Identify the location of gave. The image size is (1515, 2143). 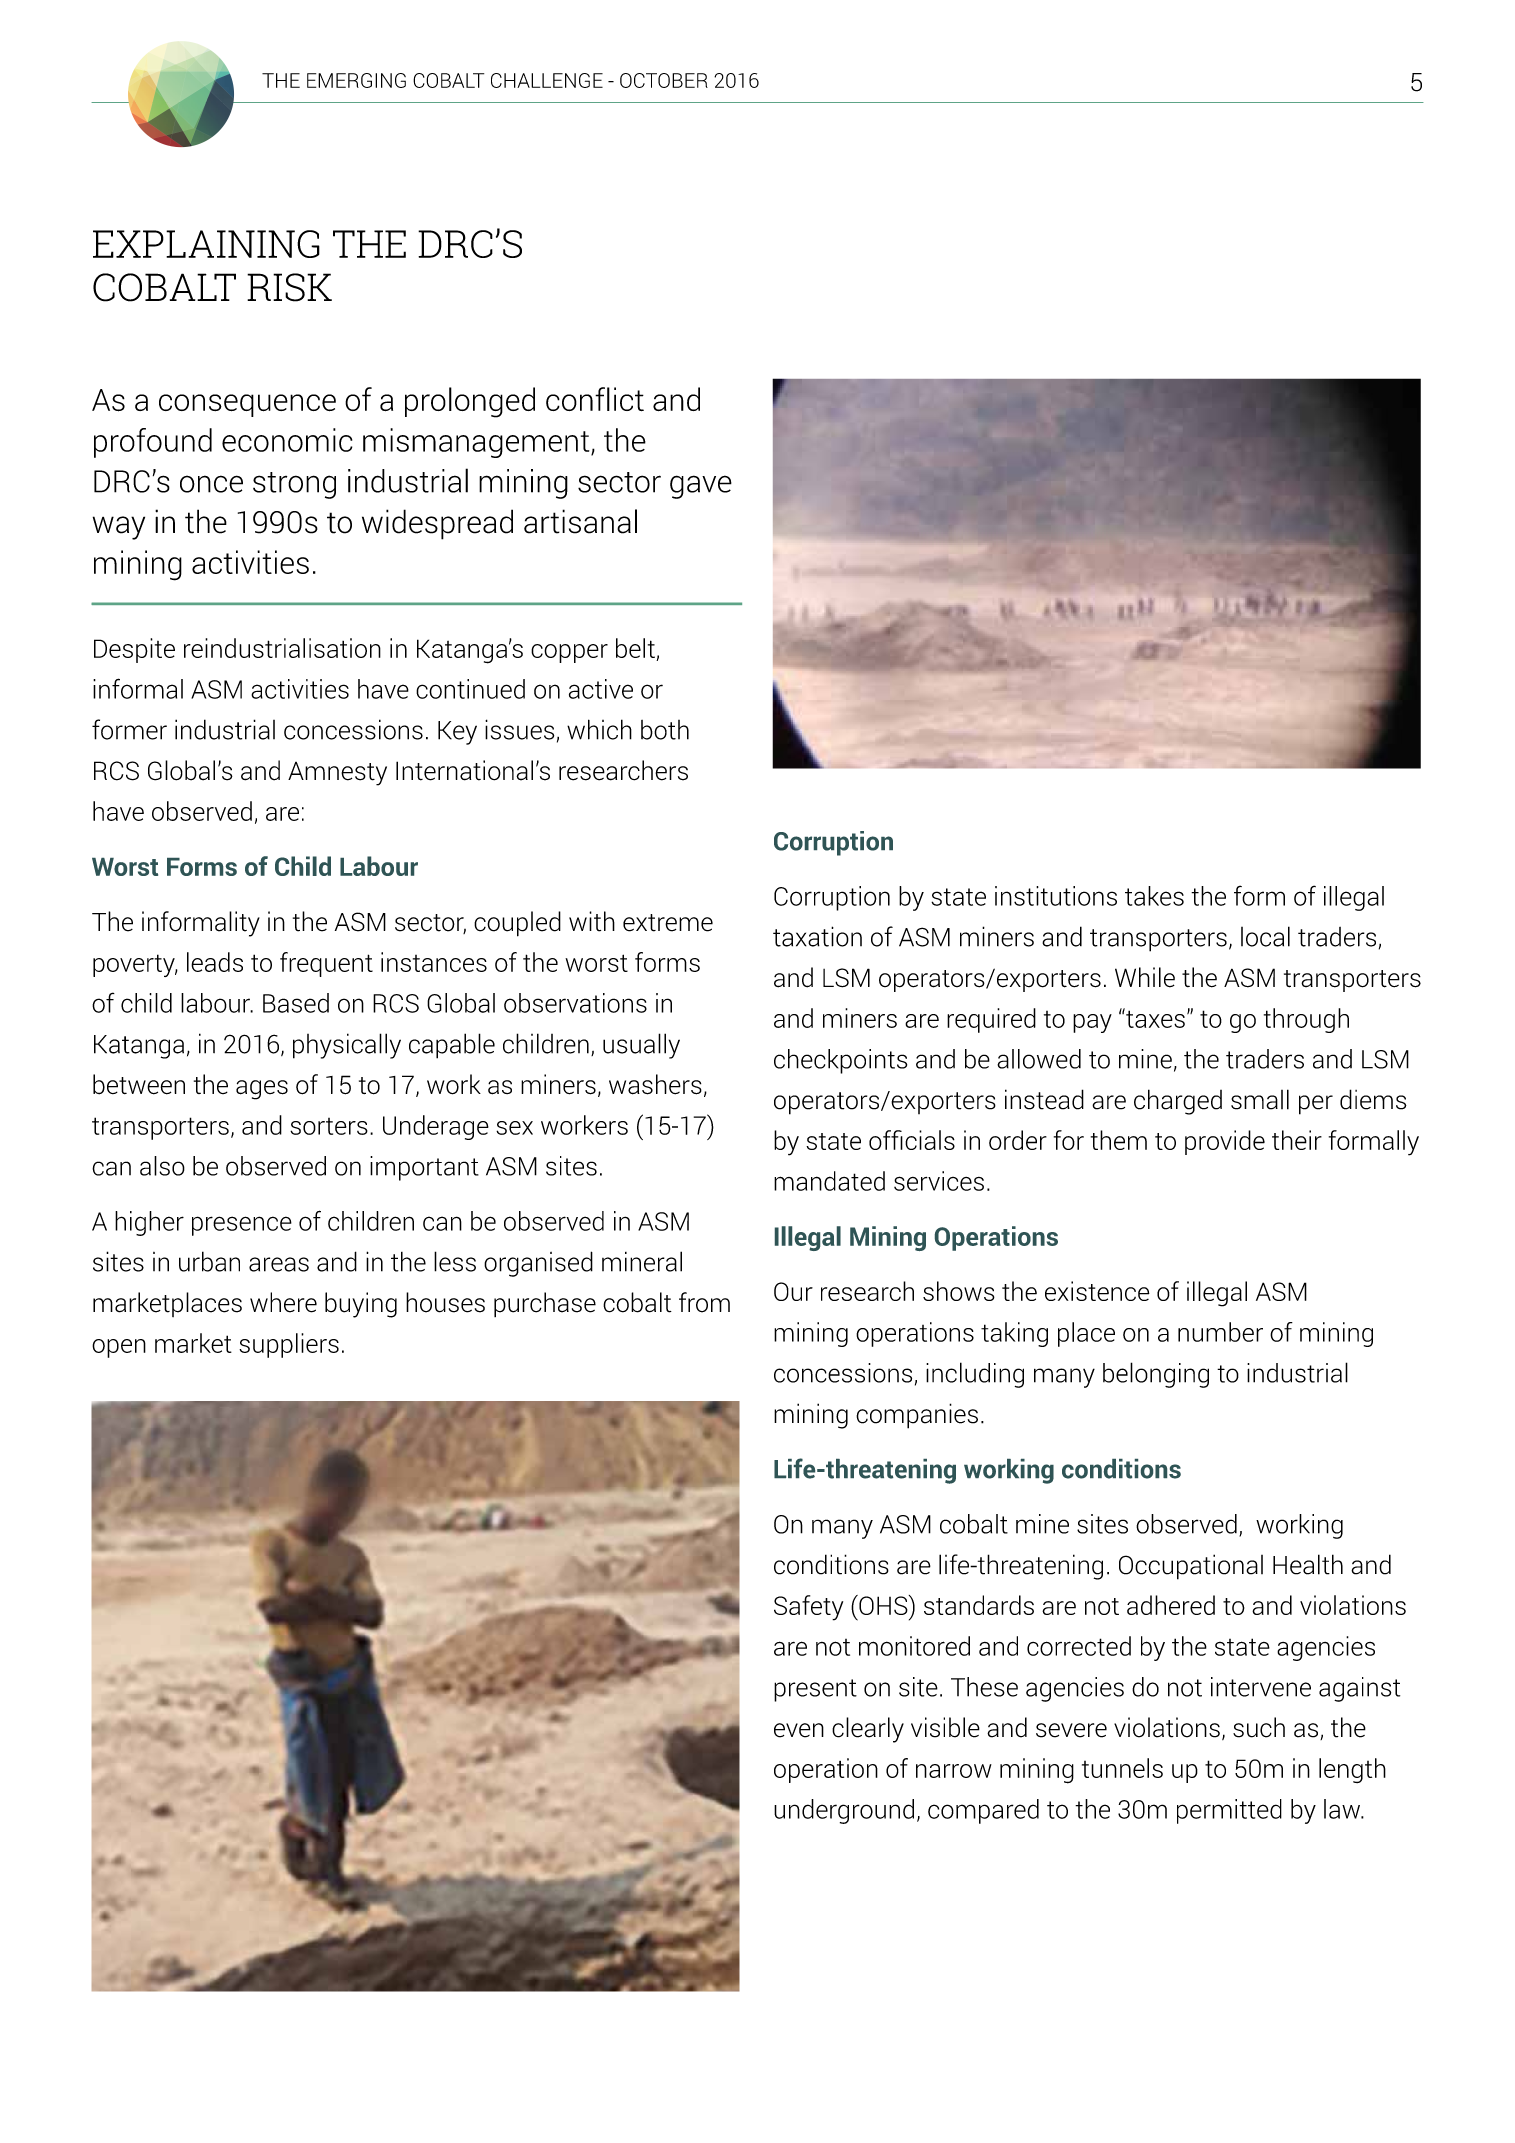
(701, 487).
